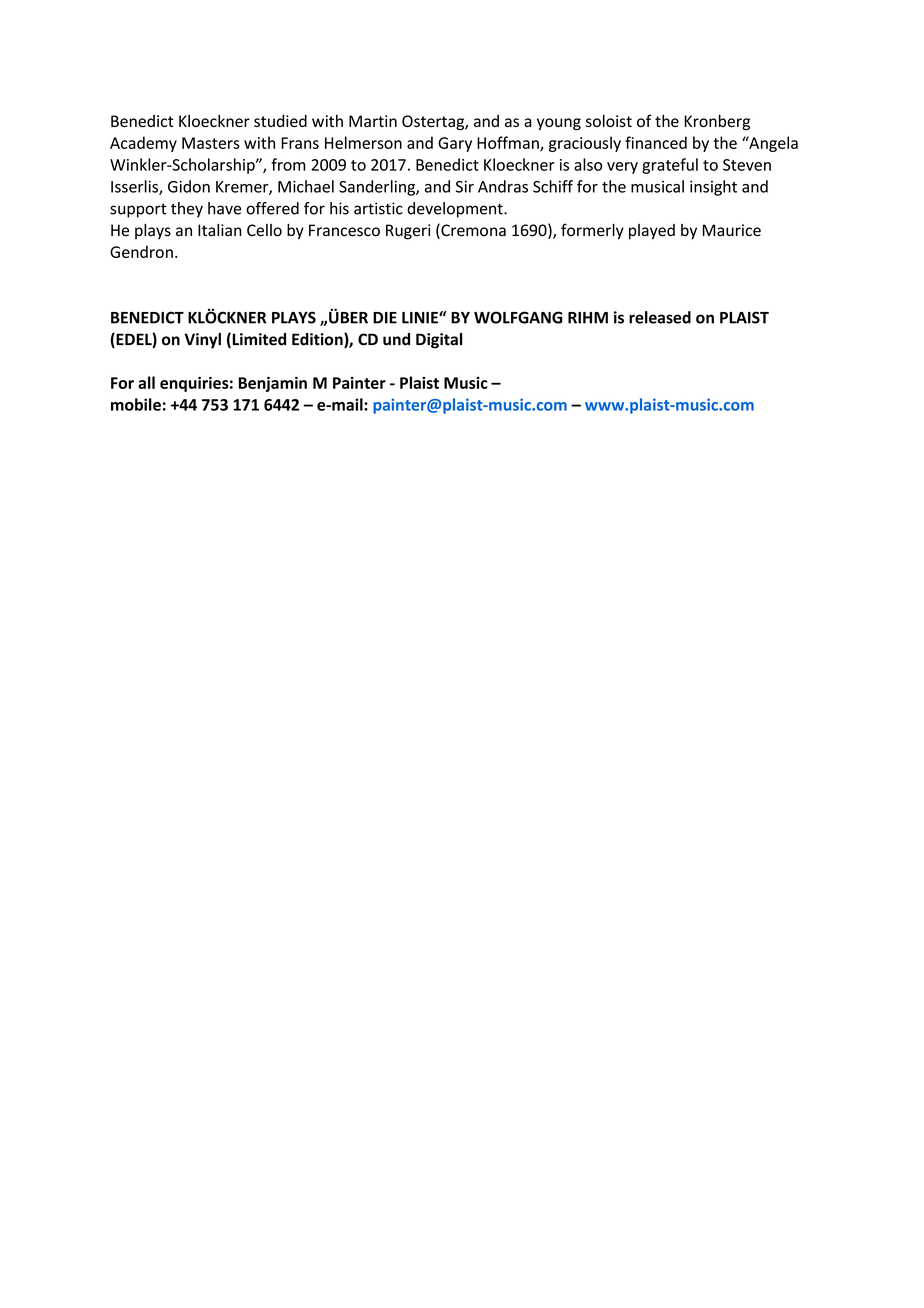 The width and height of the page is (924, 1308). Describe the element at coordinates (273, 384) in the page. I see `Benjamin` at that location.
